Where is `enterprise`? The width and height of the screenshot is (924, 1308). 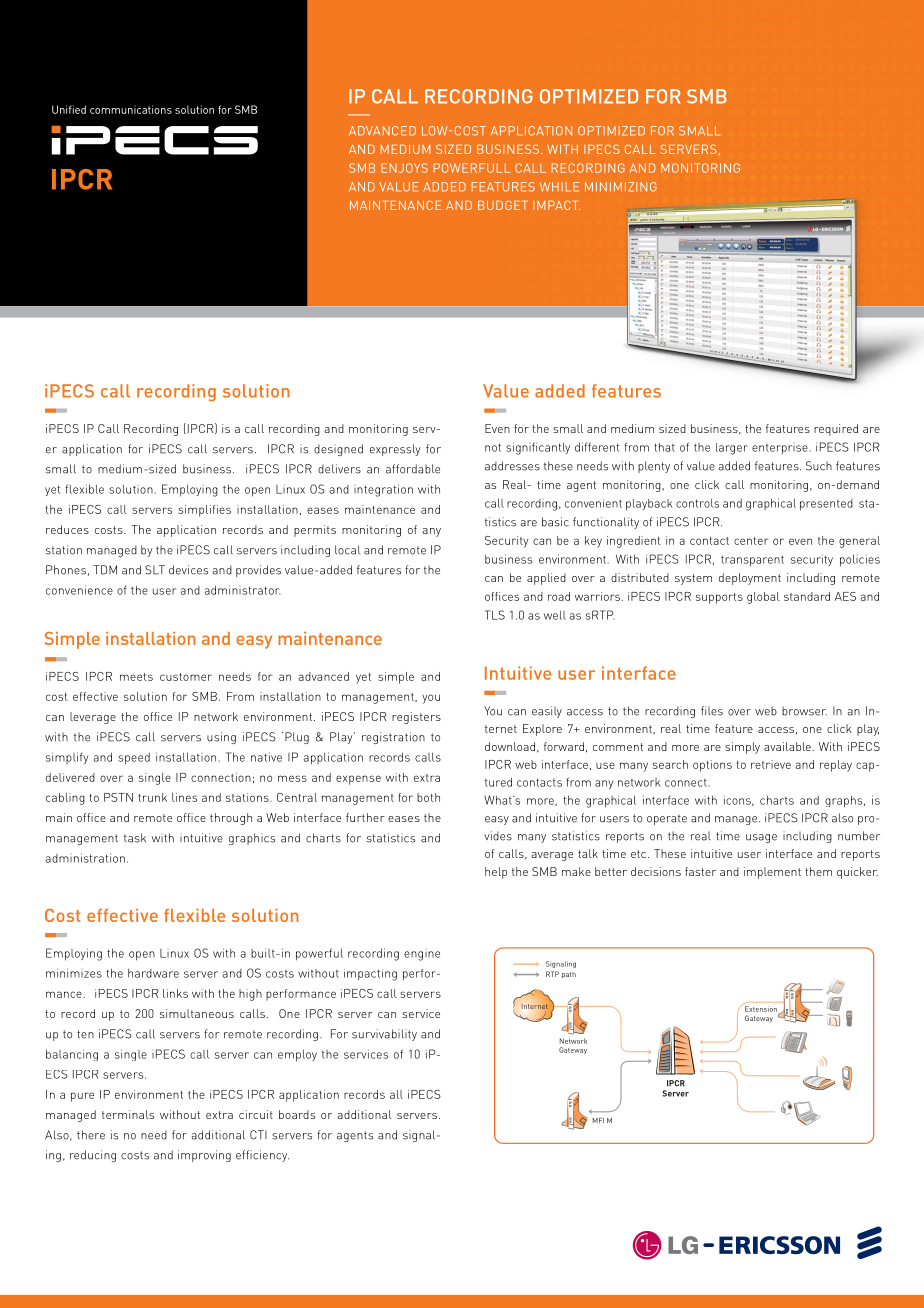
enterprise is located at coordinates (781, 449).
